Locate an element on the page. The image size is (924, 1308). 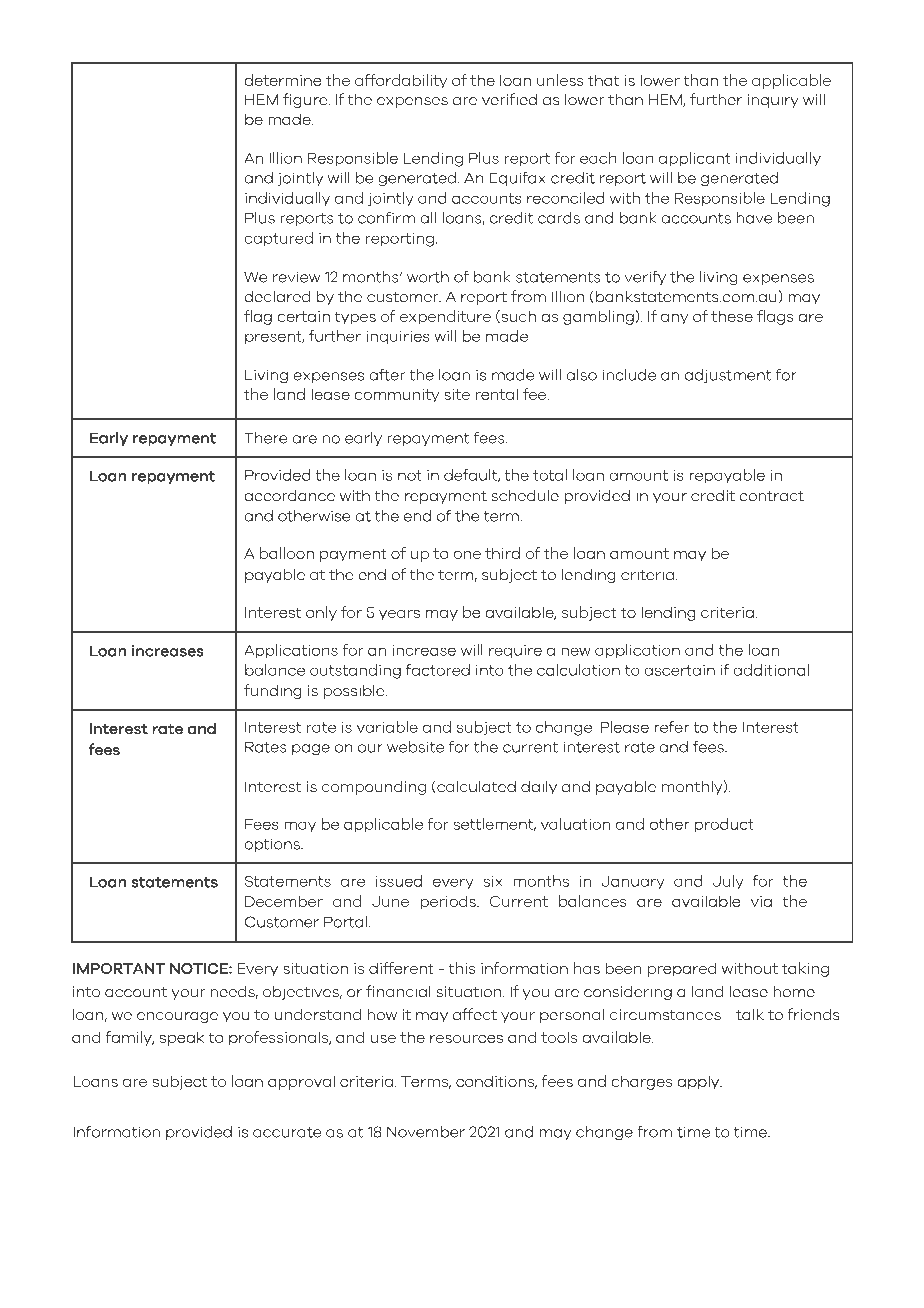
options is located at coordinates (273, 845).
